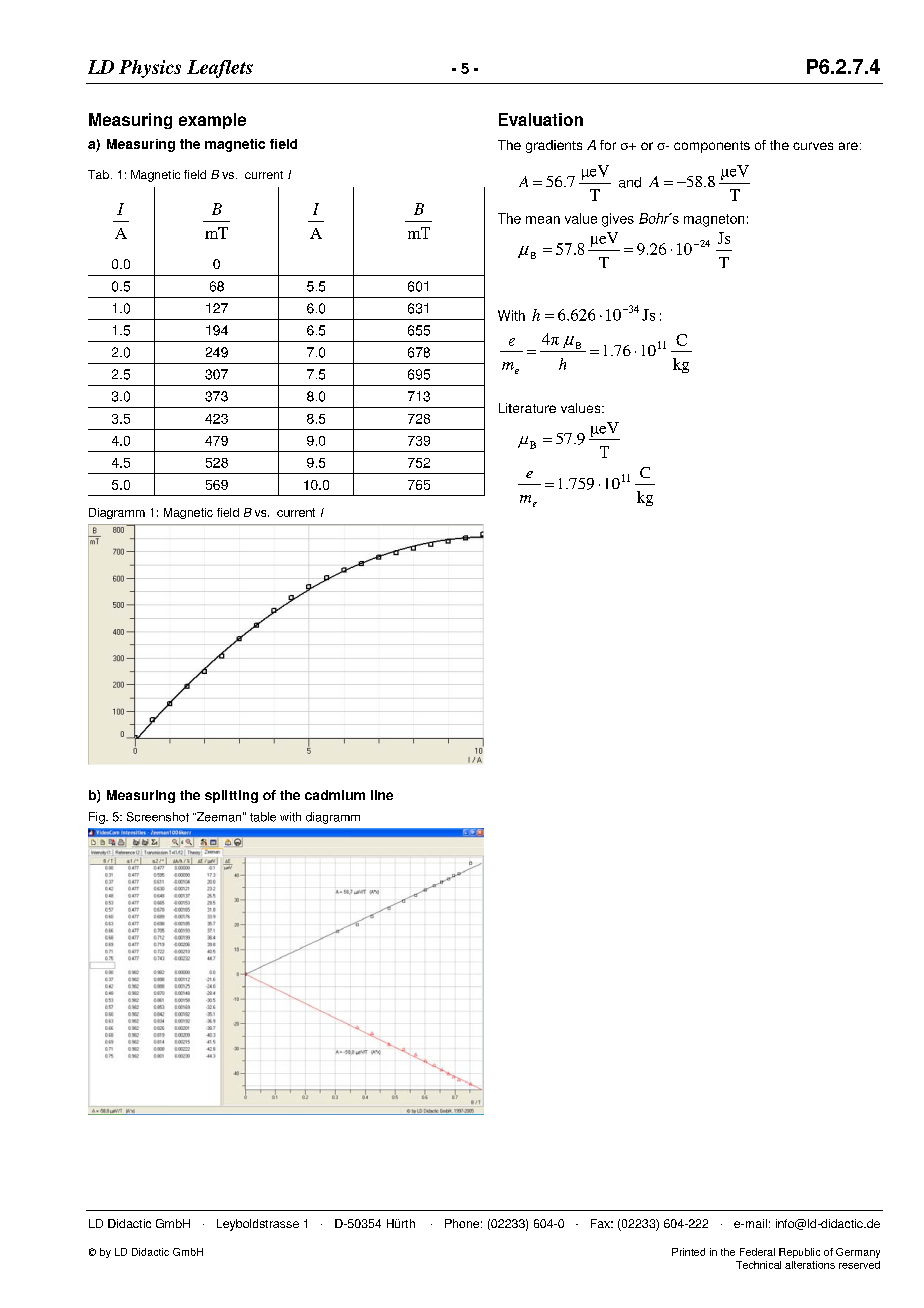  I want to click on Federal, so click(757, 1252).
